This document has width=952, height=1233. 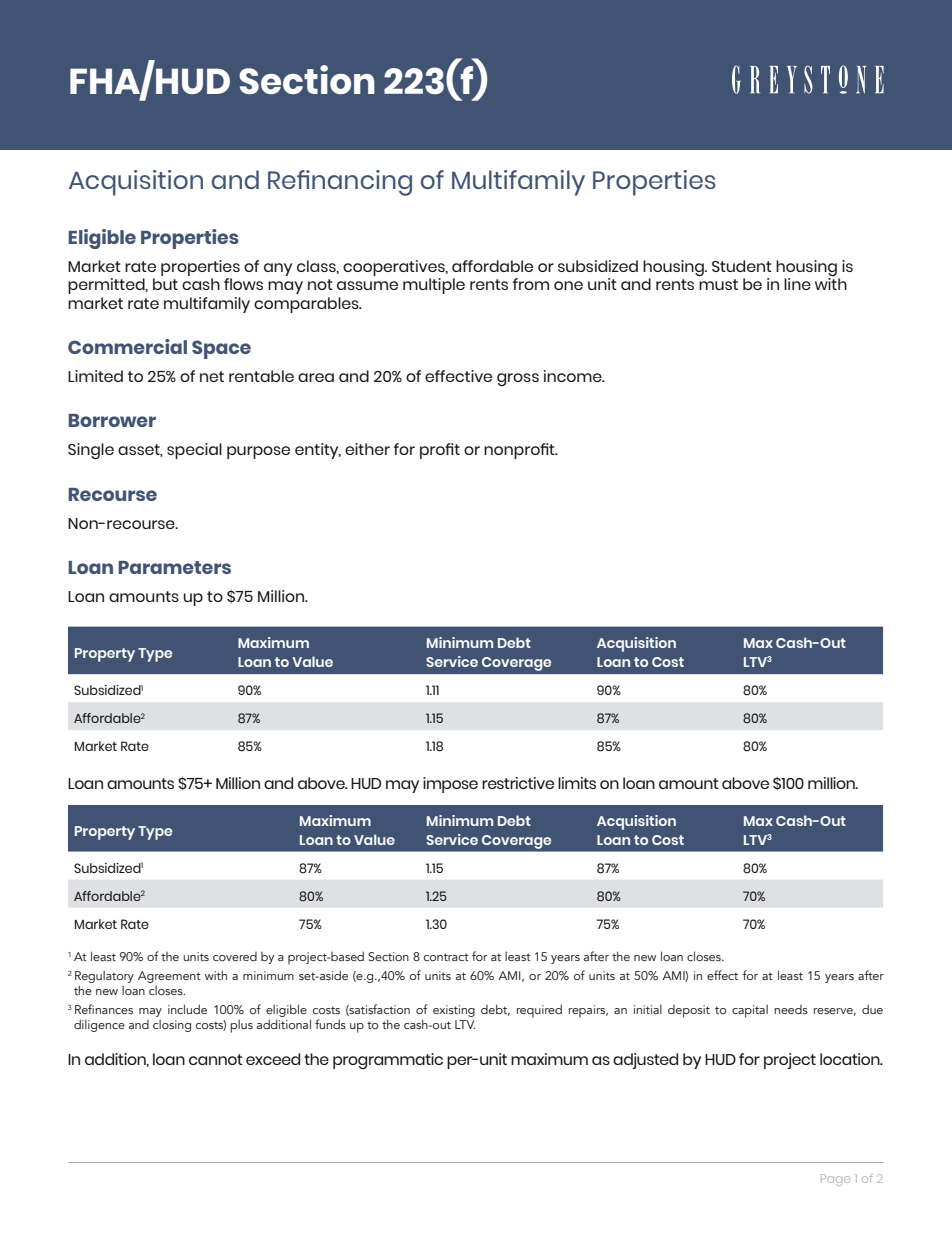 What do you see at coordinates (574, 376) in the document?
I see `income` at bounding box center [574, 376].
